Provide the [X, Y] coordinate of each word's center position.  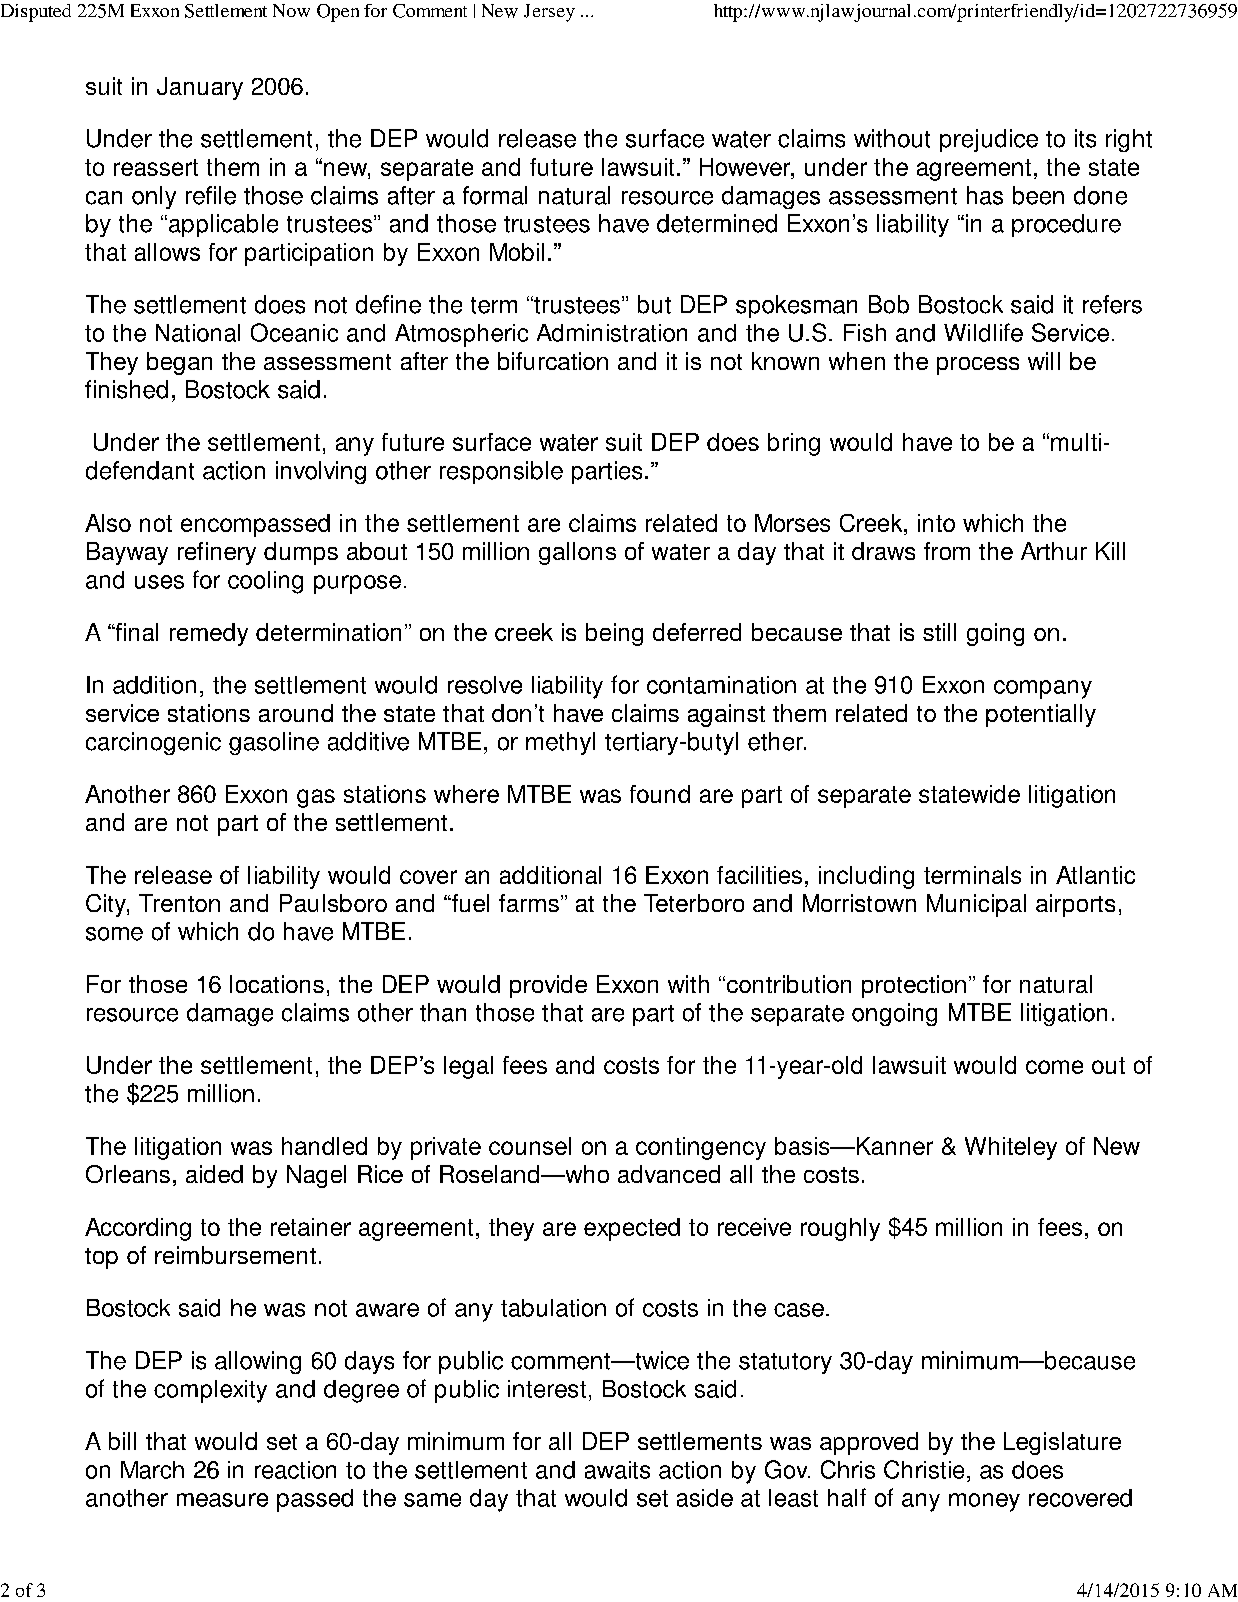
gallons [577, 553]
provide [548, 986]
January [200, 88]
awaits [617, 1470]
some [114, 934]
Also [108, 523]
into [936, 523]
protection [914, 986]
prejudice [989, 140]
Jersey [549, 13]
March [152, 1470]
